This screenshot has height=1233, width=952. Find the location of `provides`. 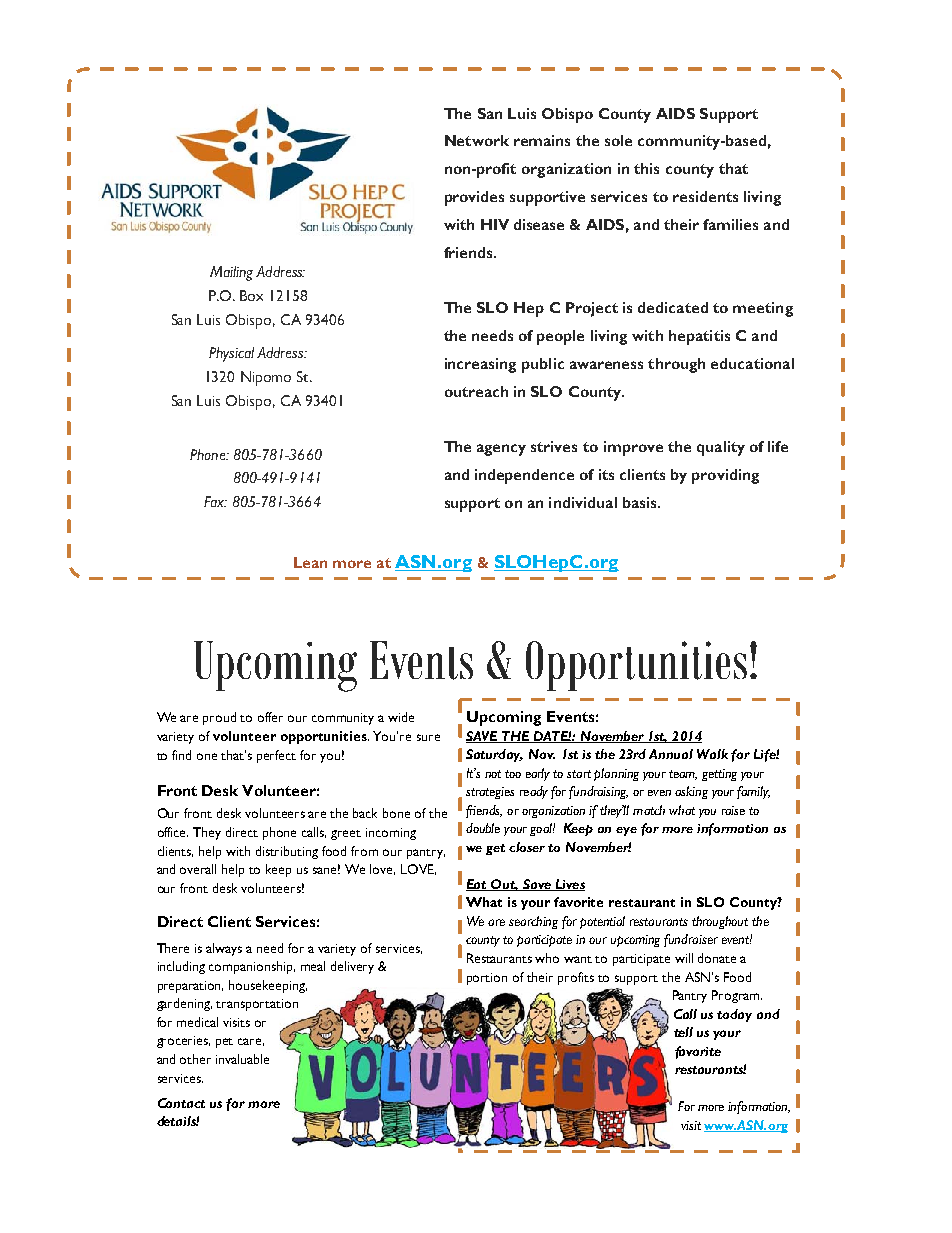

provides is located at coordinates (474, 198).
